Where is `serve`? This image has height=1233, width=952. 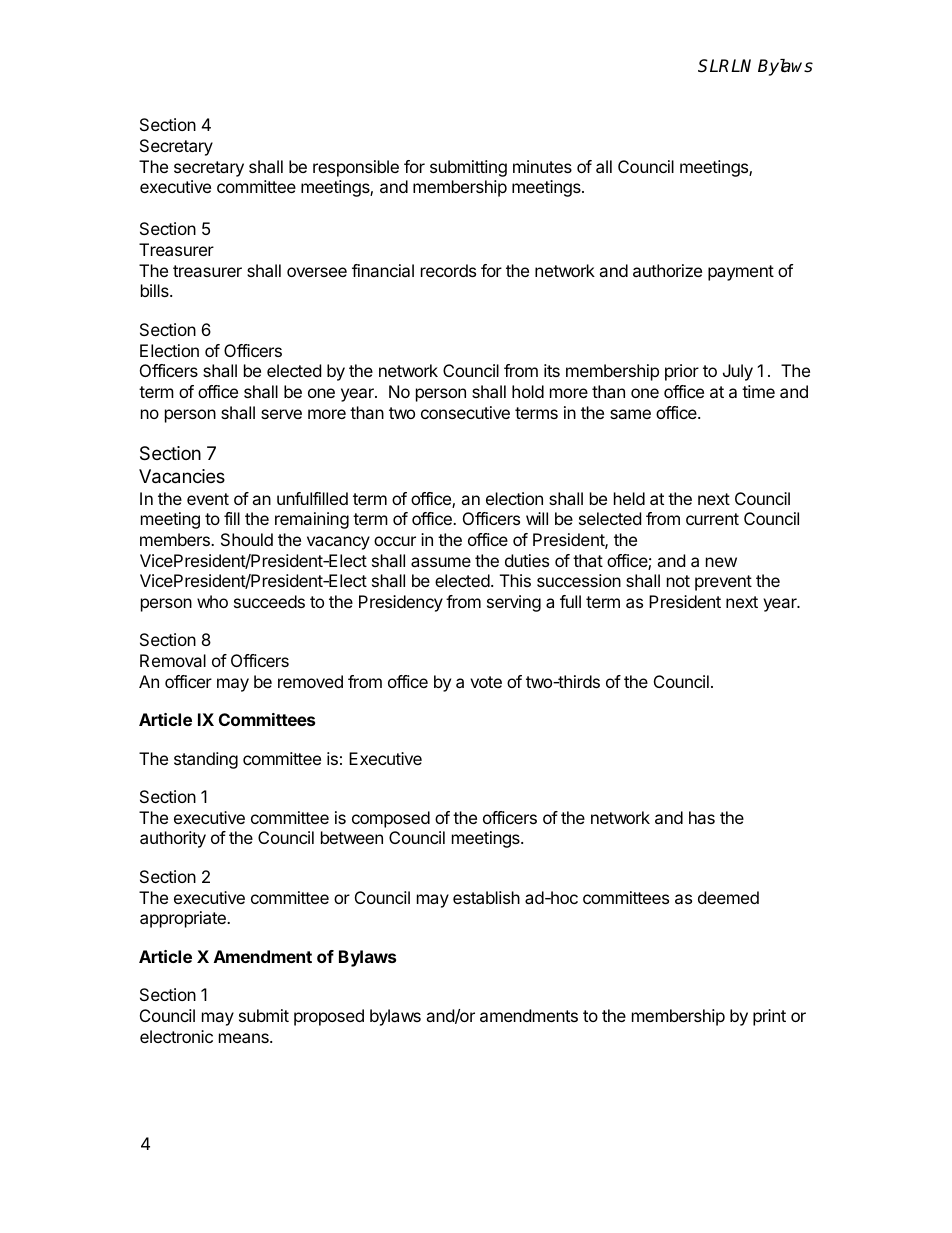 serve is located at coordinates (281, 414).
